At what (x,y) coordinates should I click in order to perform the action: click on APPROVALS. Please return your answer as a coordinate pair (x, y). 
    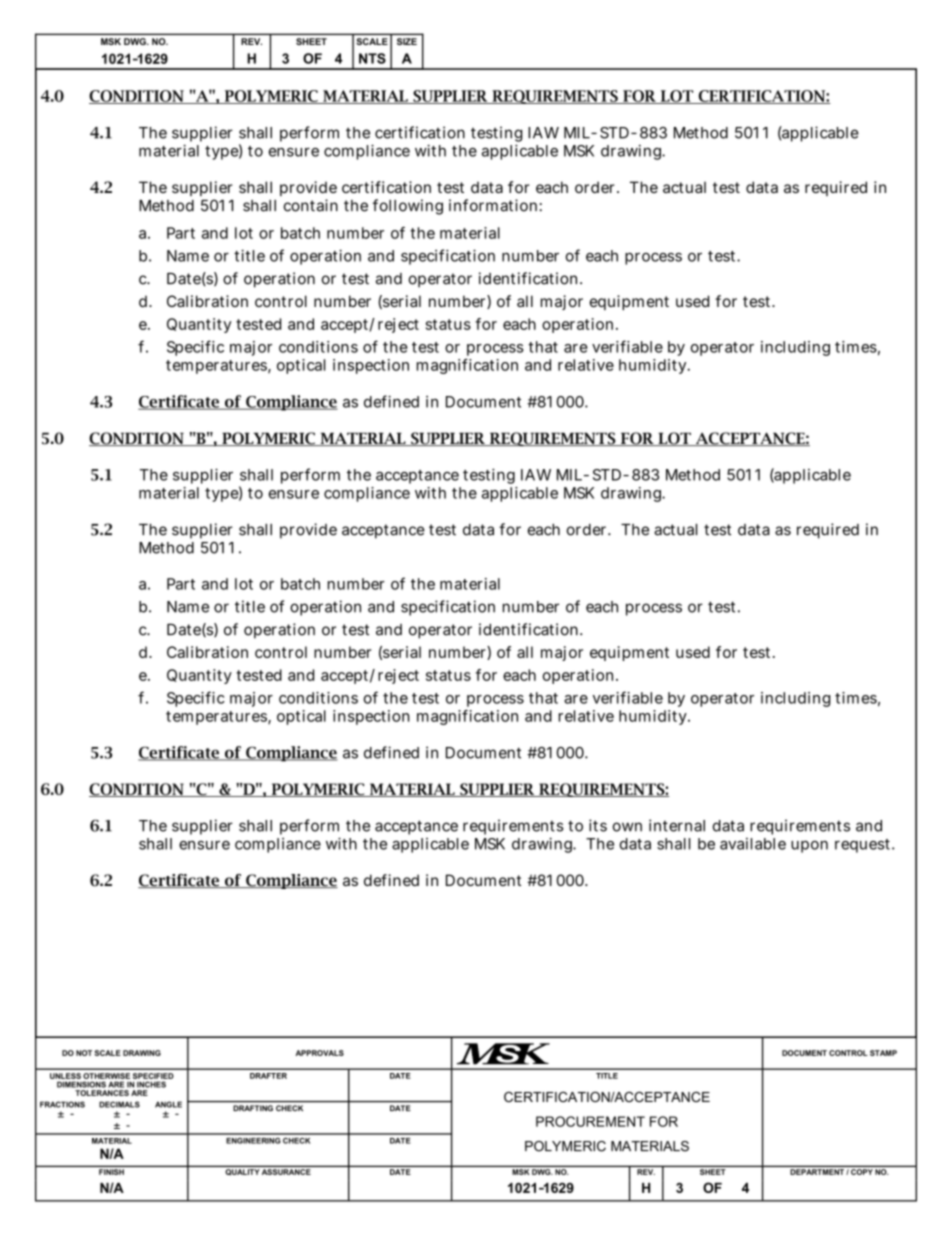
    Looking at the image, I should click on (320, 1053).
